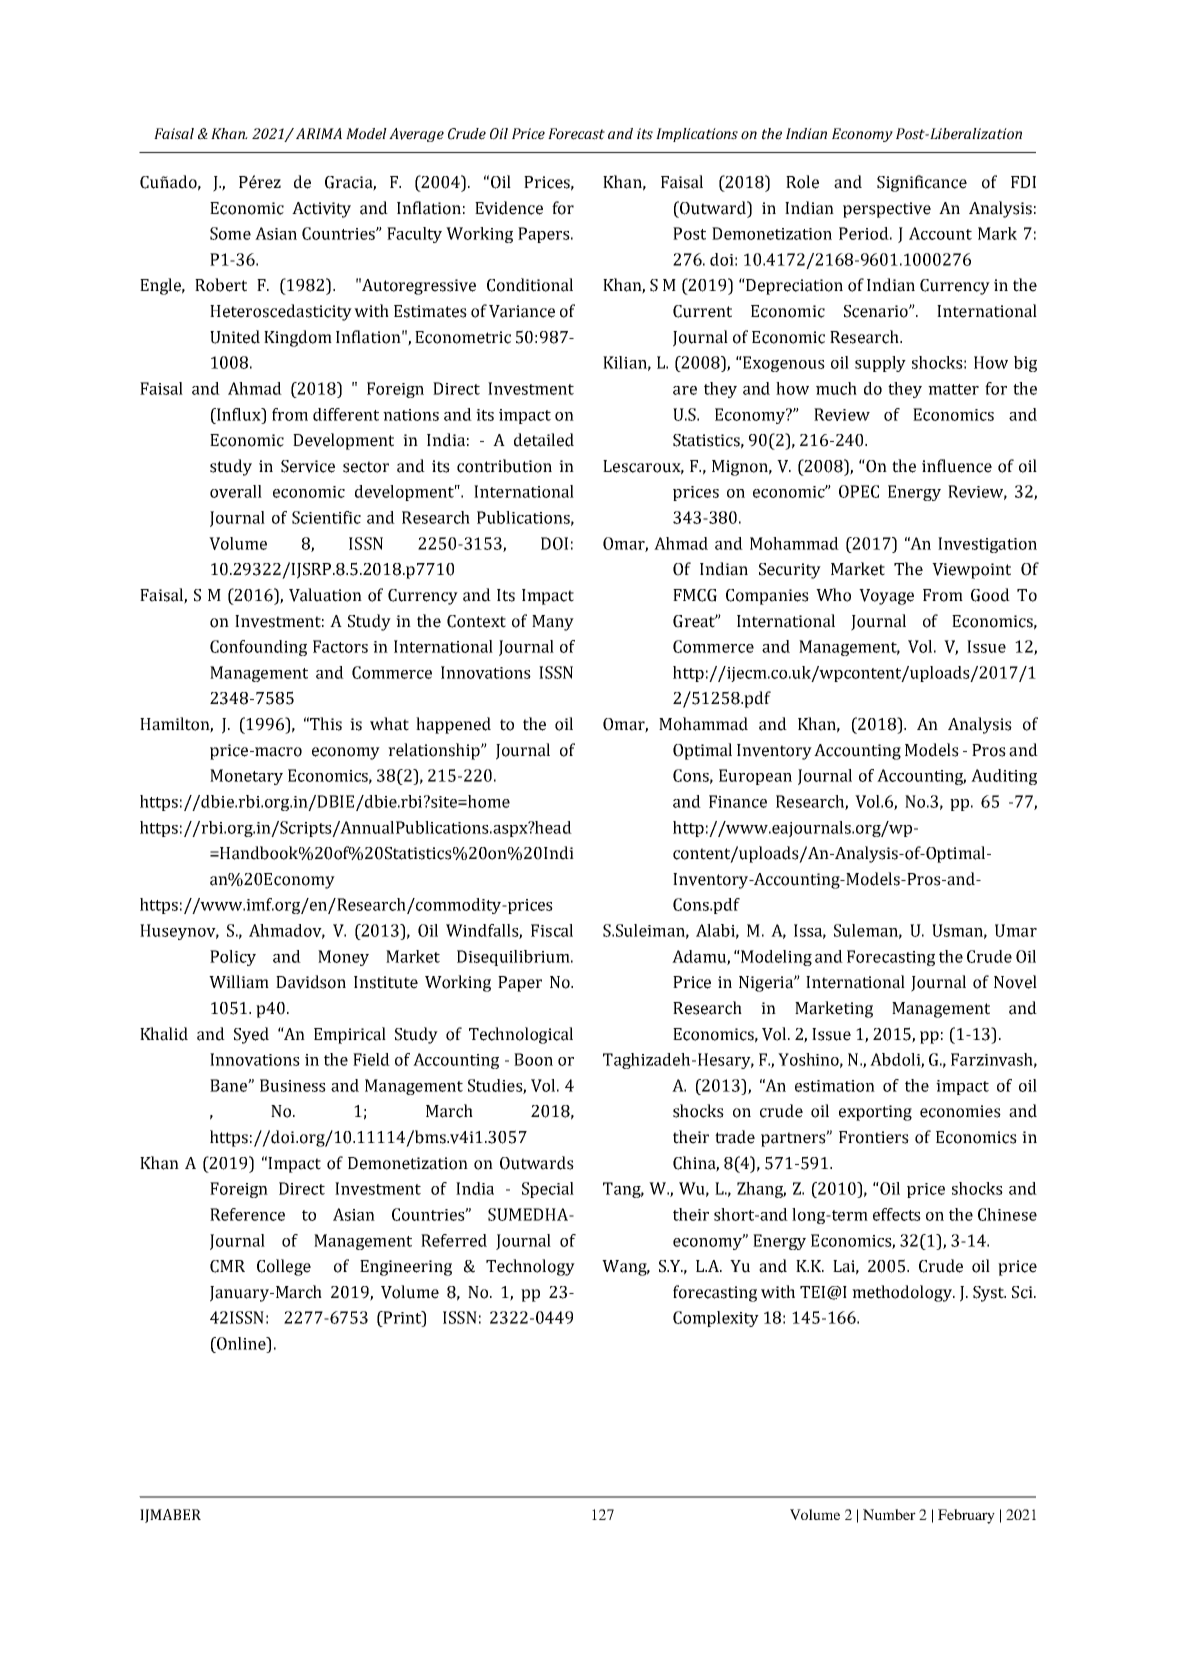 The height and width of the page is (1665, 1177). Describe the element at coordinates (247, 1214) in the page. I see `Reference` at that location.
